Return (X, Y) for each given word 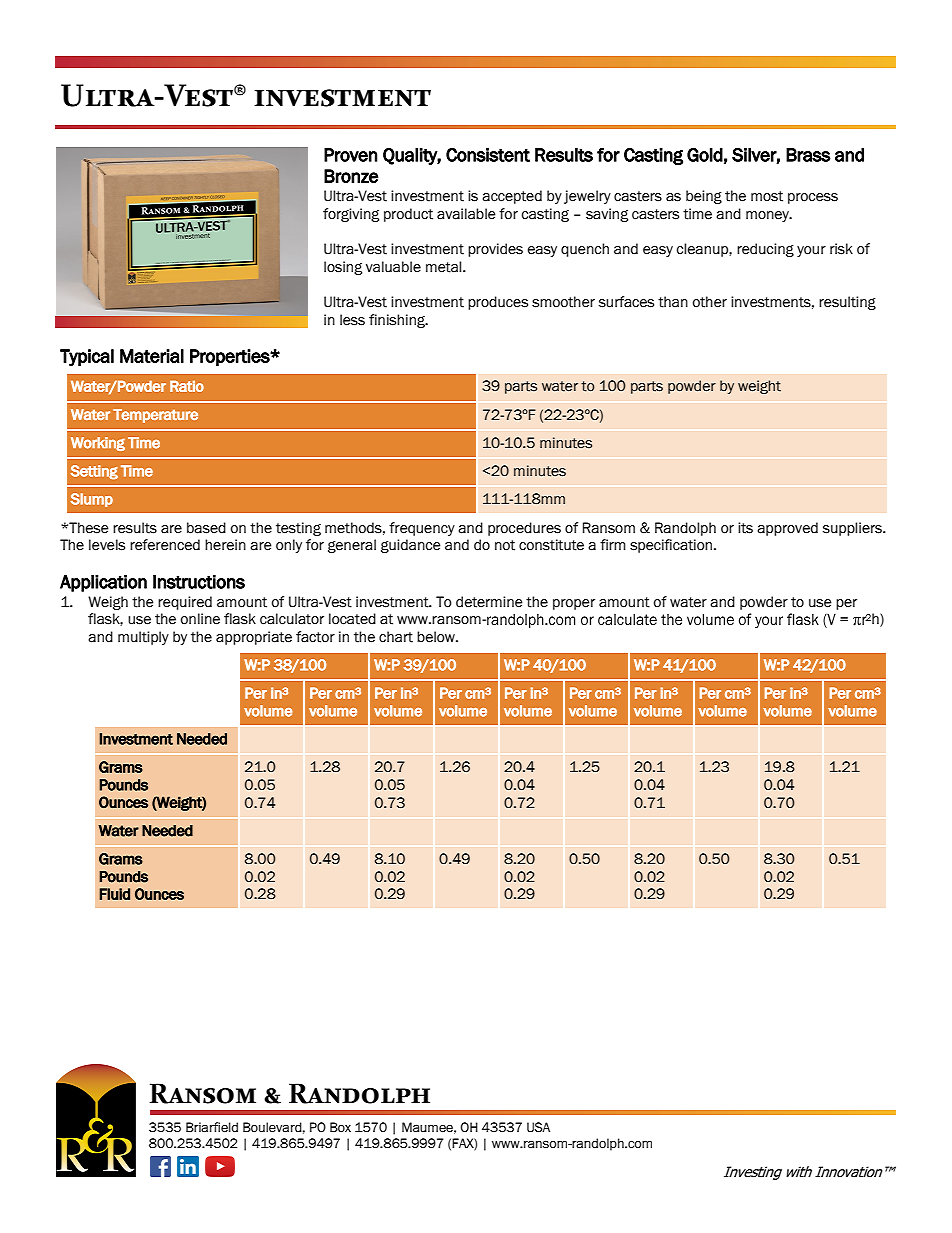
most (767, 196)
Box (340, 1127)
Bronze (351, 176)
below (437, 637)
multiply (143, 638)
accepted (512, 197)
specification (671, 546)
